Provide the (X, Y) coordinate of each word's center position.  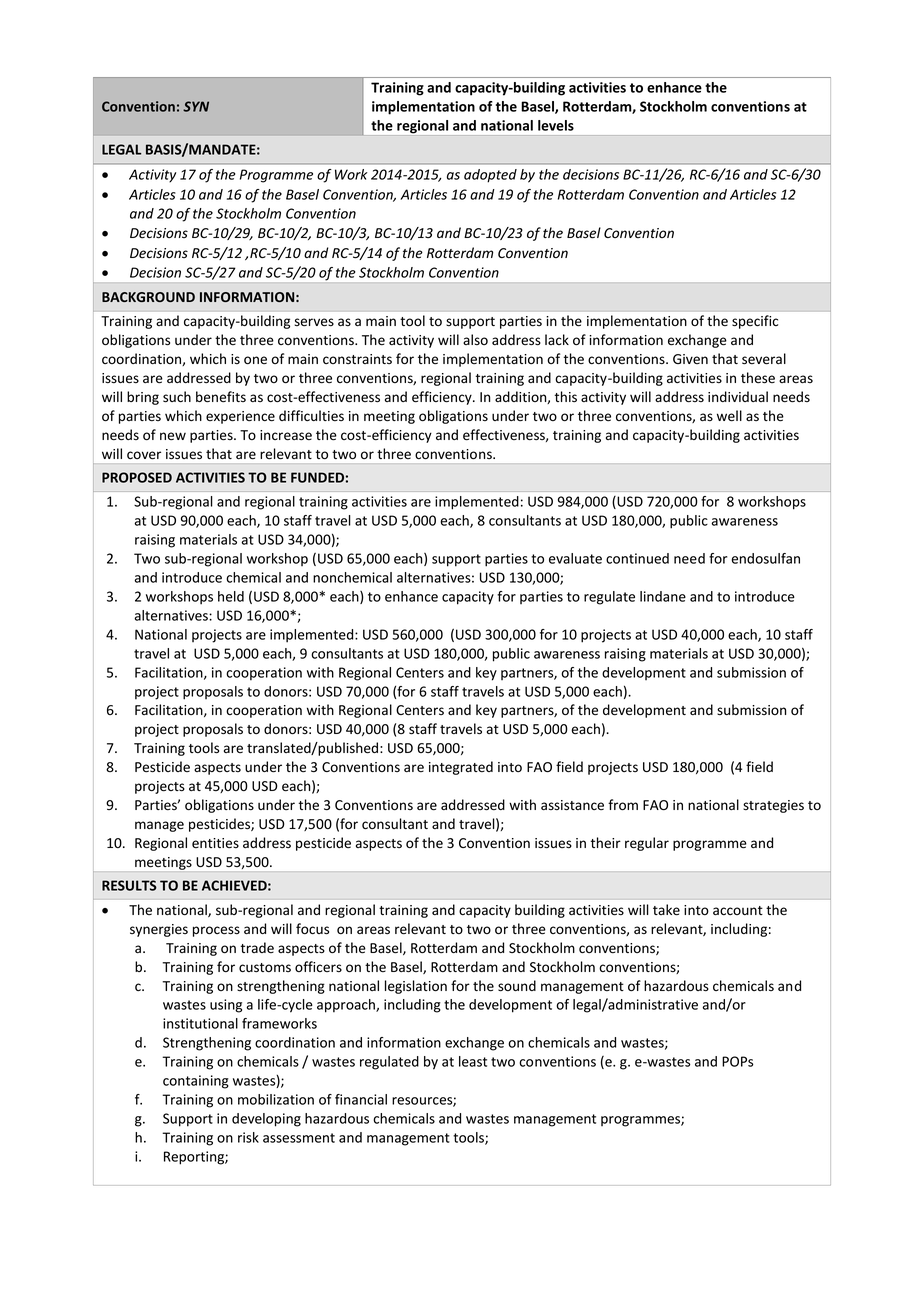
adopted (490, 176)
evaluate (575, 558)
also (475, 339)
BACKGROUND (148, 297)
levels (556, 125)
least (473, 1061)
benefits (221, 397)
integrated (461, 768)
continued (637, 558)
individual (738, 396)
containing (196, 1082)
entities (215, 843)
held (231, 596)
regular (647, 844)
